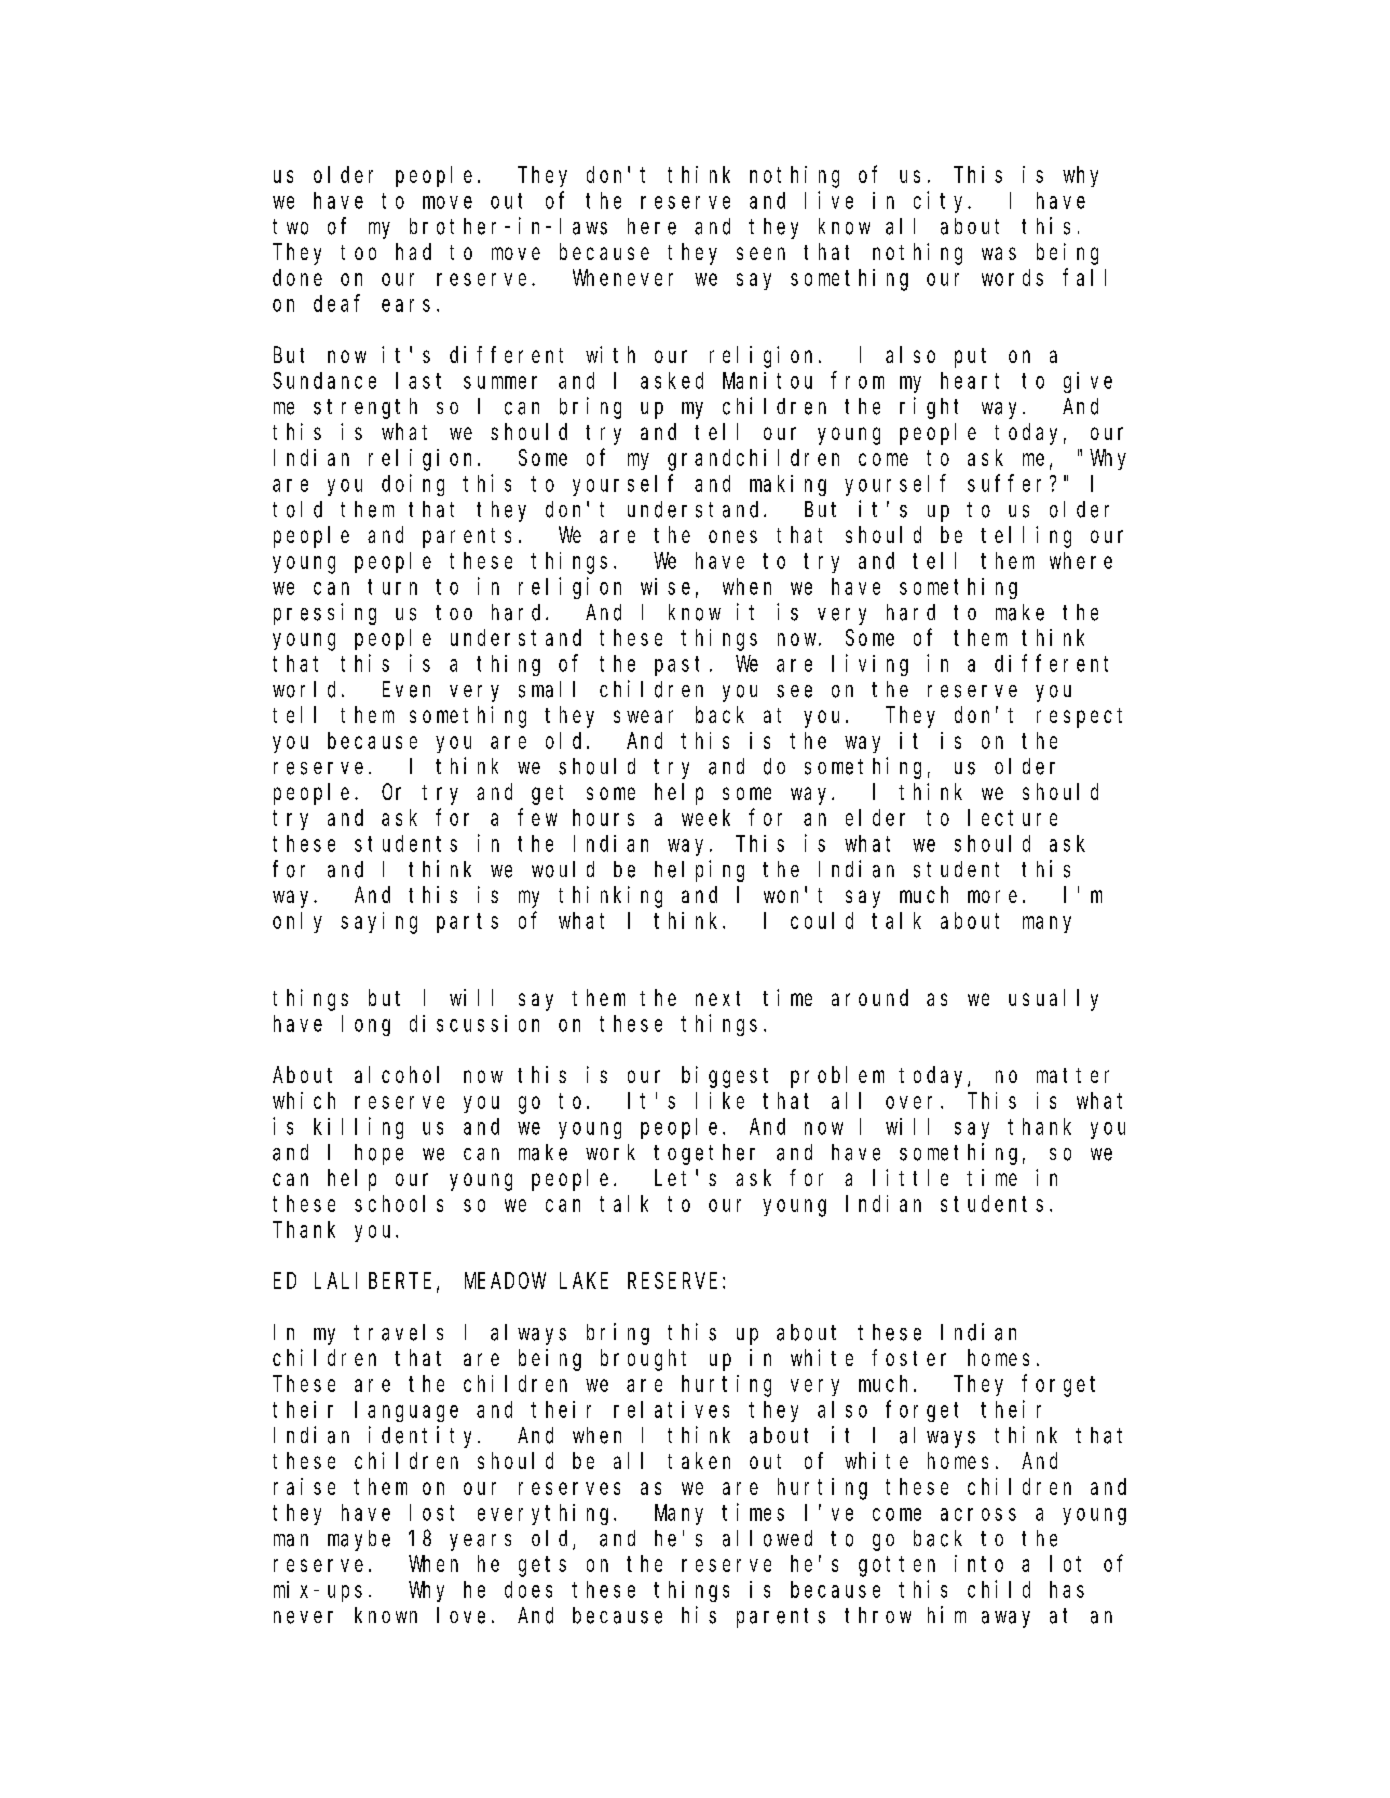  What do you see at coordinates (359, 1540) in the page?
I see `maybe` at bounding box center [359, 1540].
